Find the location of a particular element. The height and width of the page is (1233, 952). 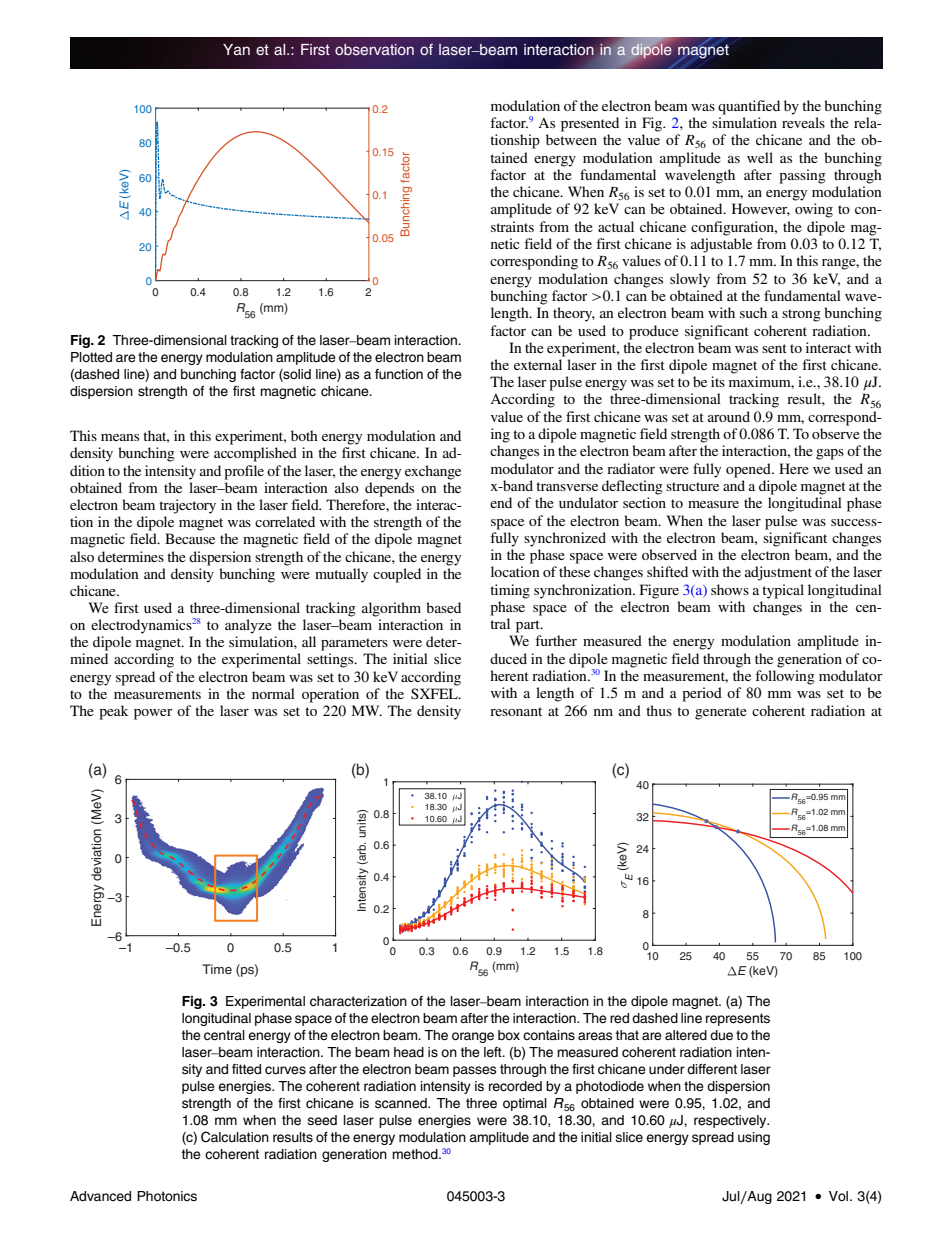

means is located at coordinates (120, 437).
